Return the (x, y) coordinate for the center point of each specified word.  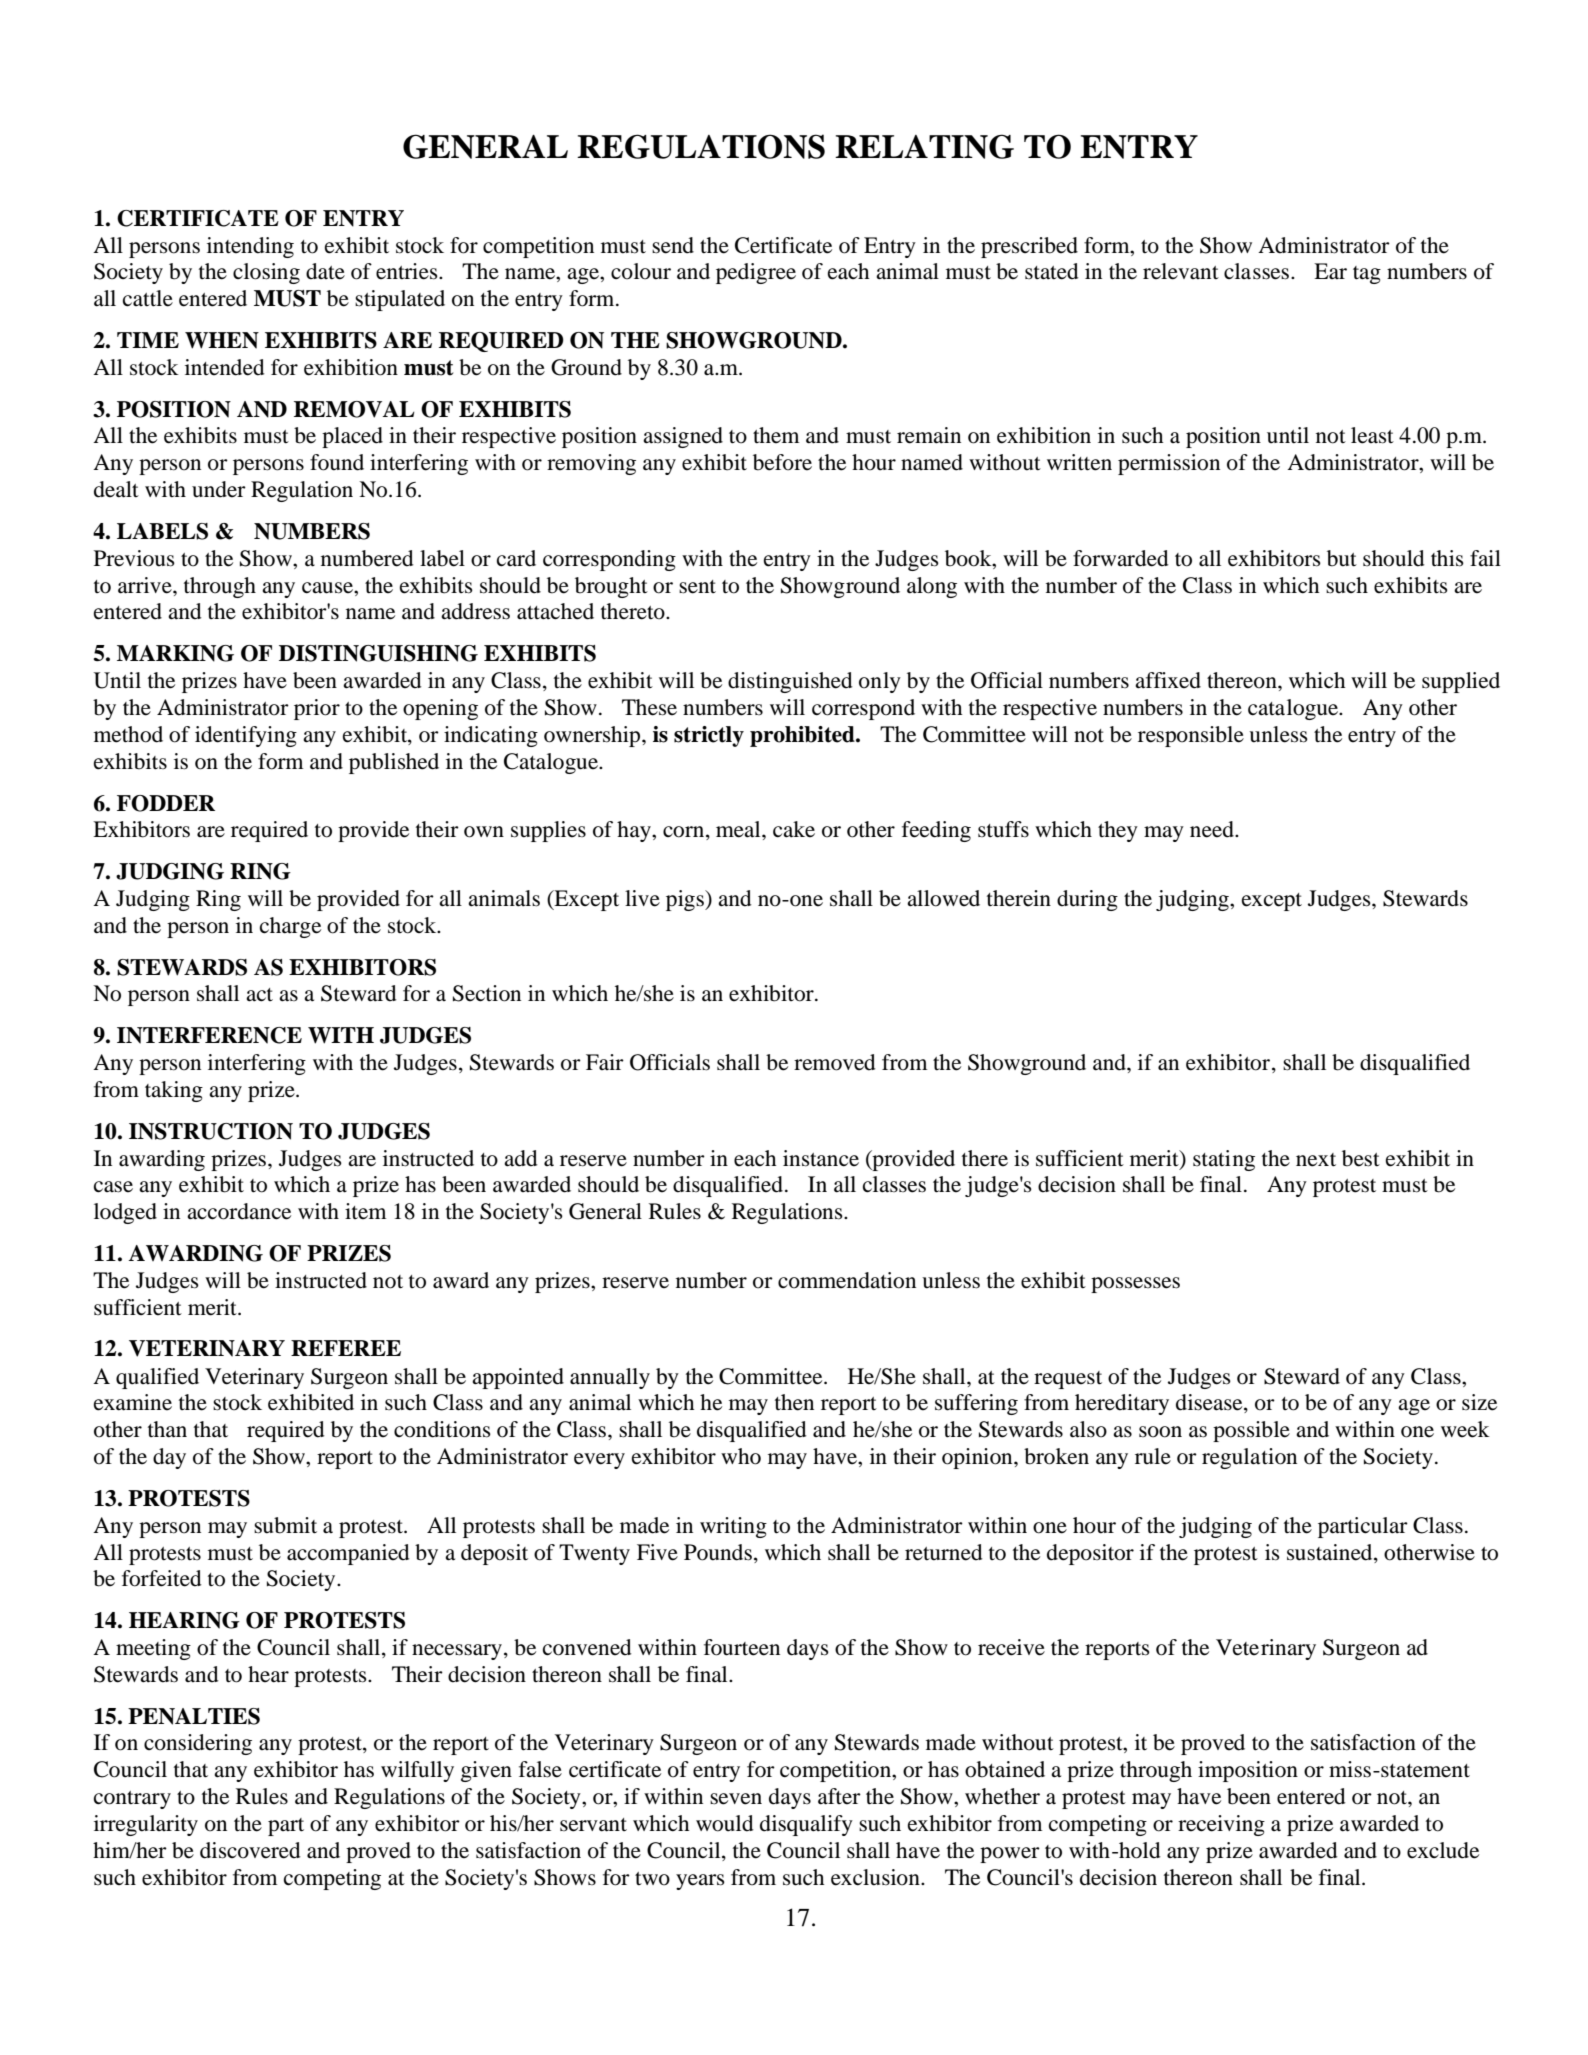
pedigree (756, 273)
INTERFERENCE (209, 1035)
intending (250, 247)
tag (1367, 275)
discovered (250, 1850)
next (1316, 1160)
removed (835, 1062)
